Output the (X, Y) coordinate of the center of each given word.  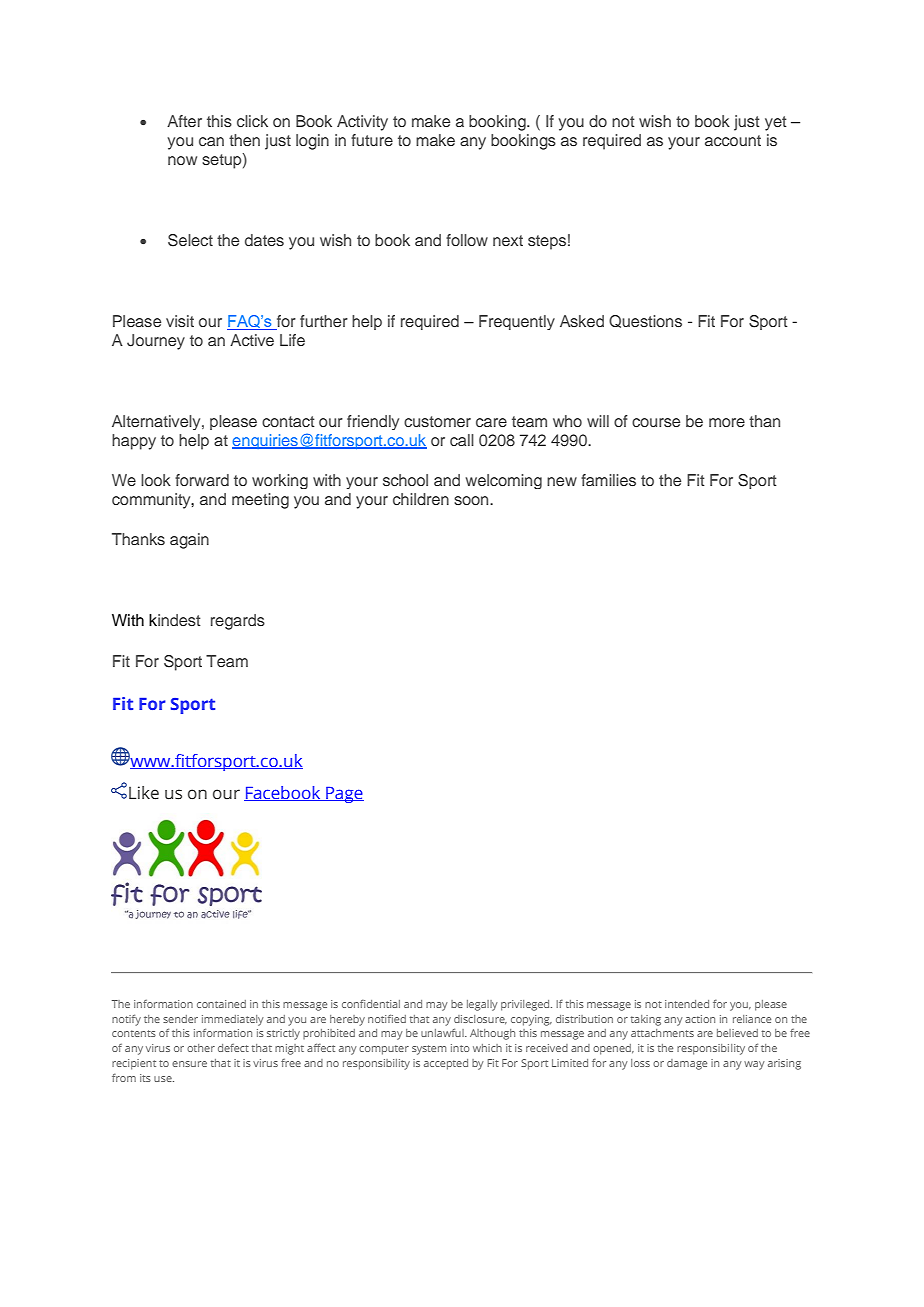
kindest (175, 620)
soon (472, 500)
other (201, 1048)
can (211, 141)
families (608, 480)
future (372, 140)
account (733, 140)
